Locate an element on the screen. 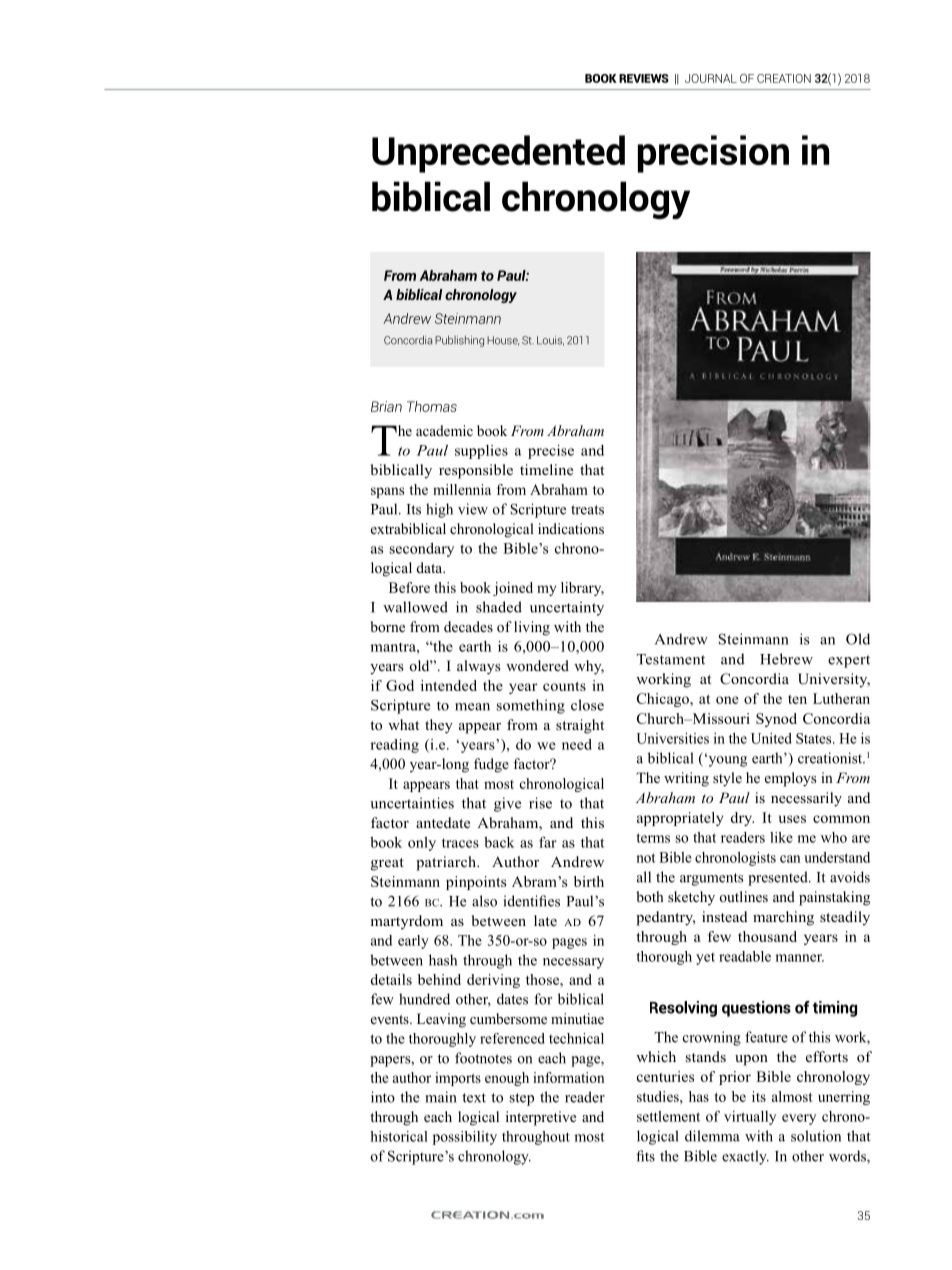 Image resolution: width=952 pixels, height=1270 pixels. precision is located at coordinates (713, 154).
